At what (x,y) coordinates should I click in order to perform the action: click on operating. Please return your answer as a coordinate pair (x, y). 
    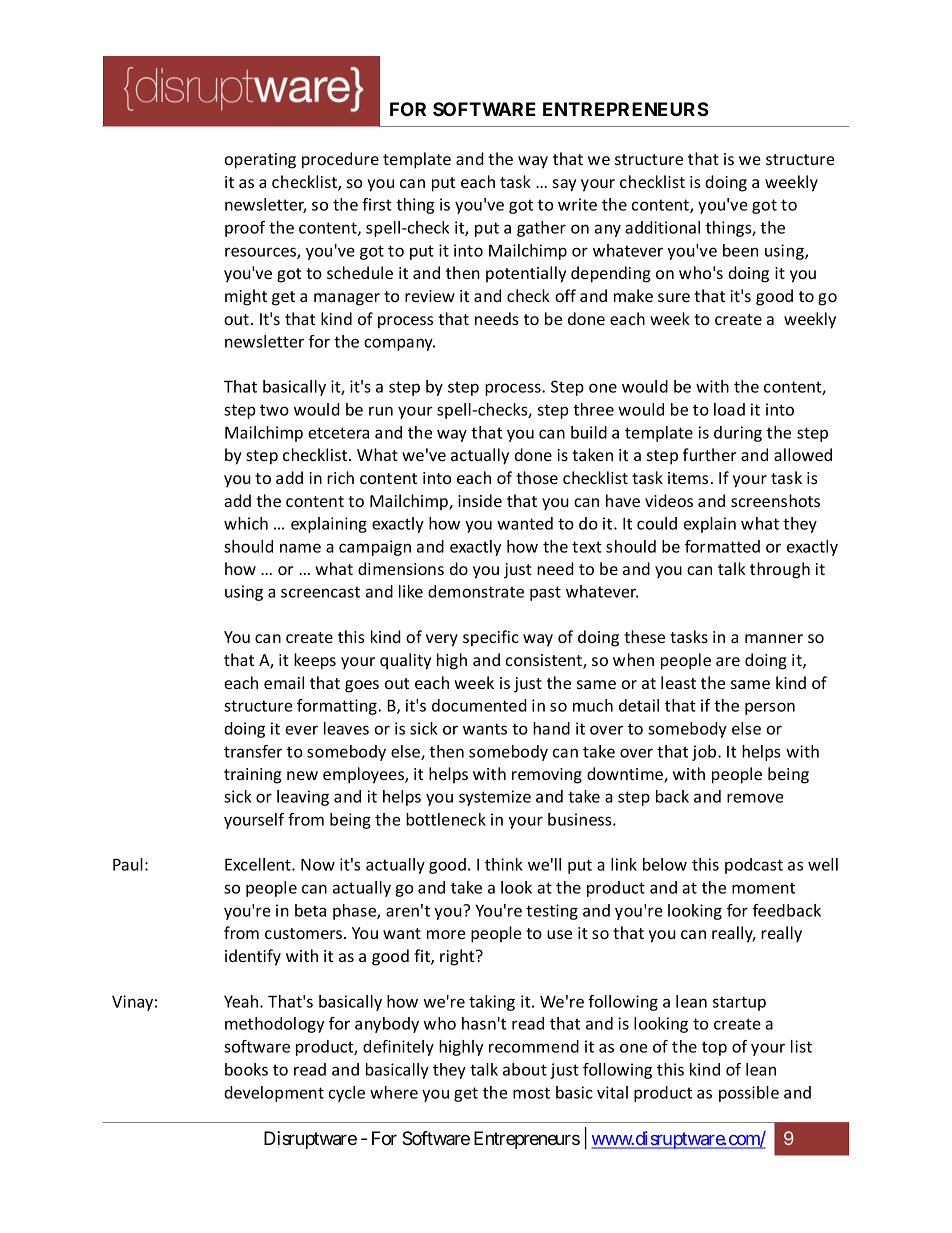
    Looking at the image, I should click on (260, 161).
